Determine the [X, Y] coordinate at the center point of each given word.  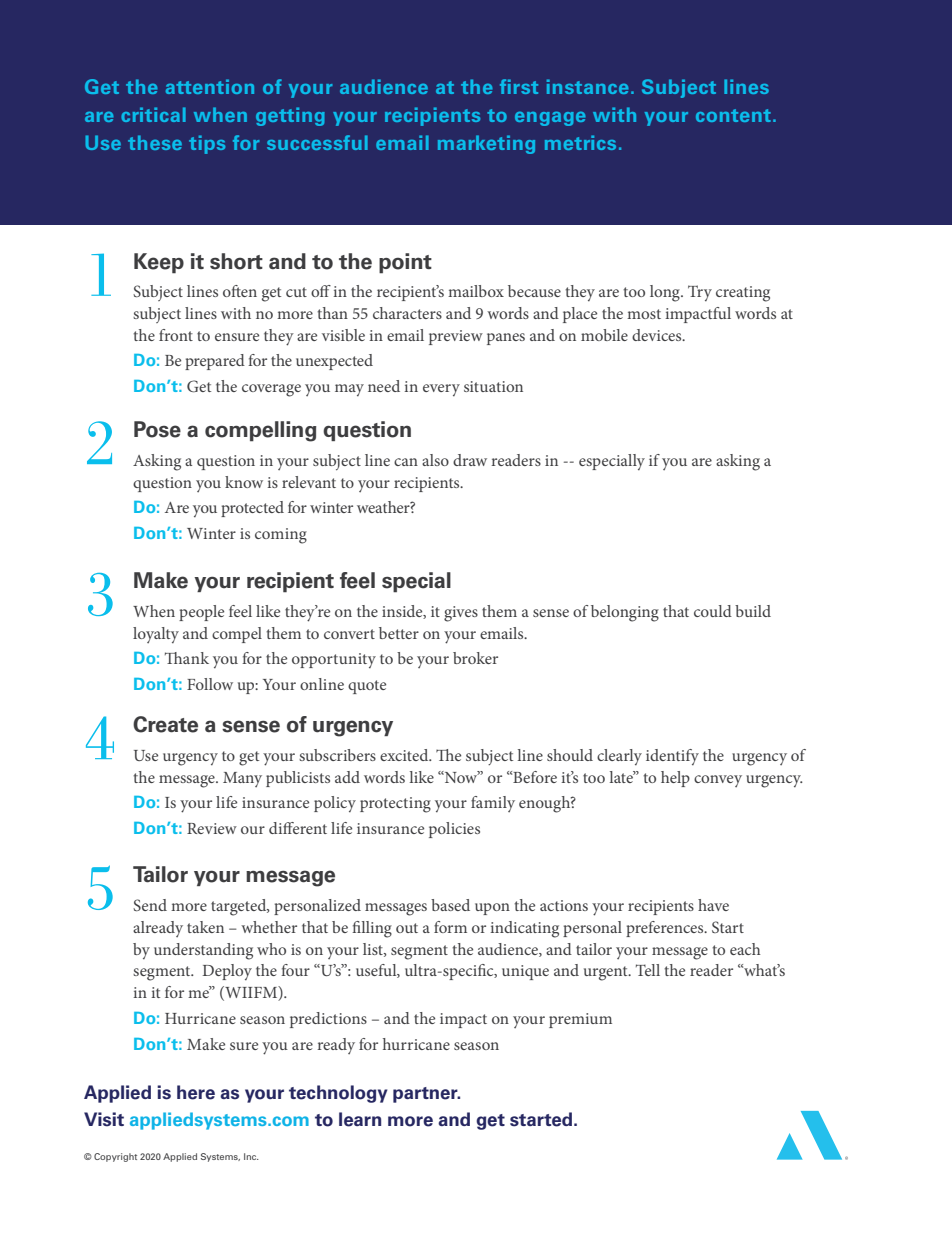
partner [426, 1095]
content [733, 115]
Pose [157, 429]
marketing [486, 144]
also [435, 460]
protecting [395, 805]
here [196, 1092]
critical [153, 114]
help [675, 779]
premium [580, 1020]
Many [242, 779]
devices [658, 335]
